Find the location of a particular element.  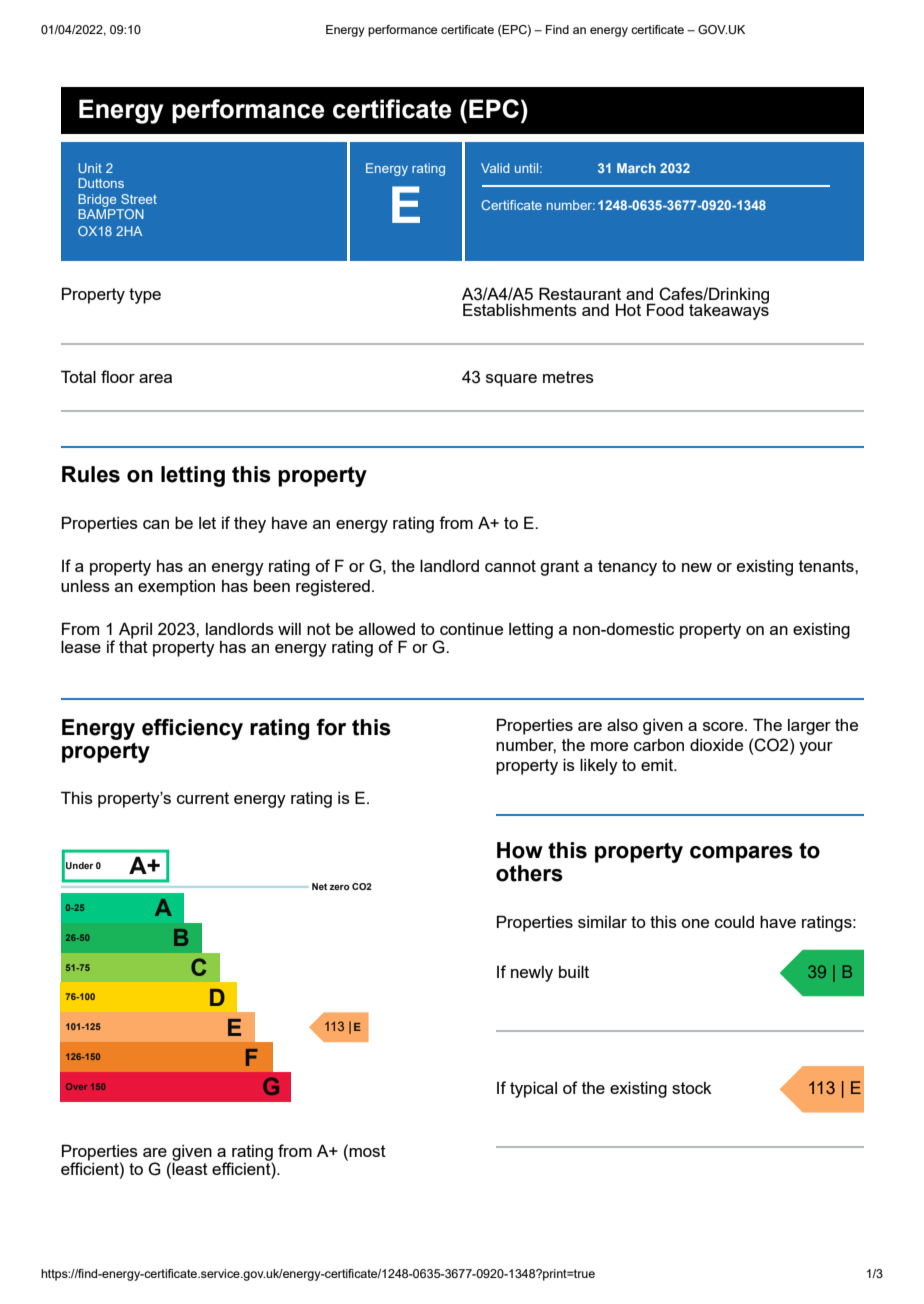

How is located at coordinates (520, 850).
